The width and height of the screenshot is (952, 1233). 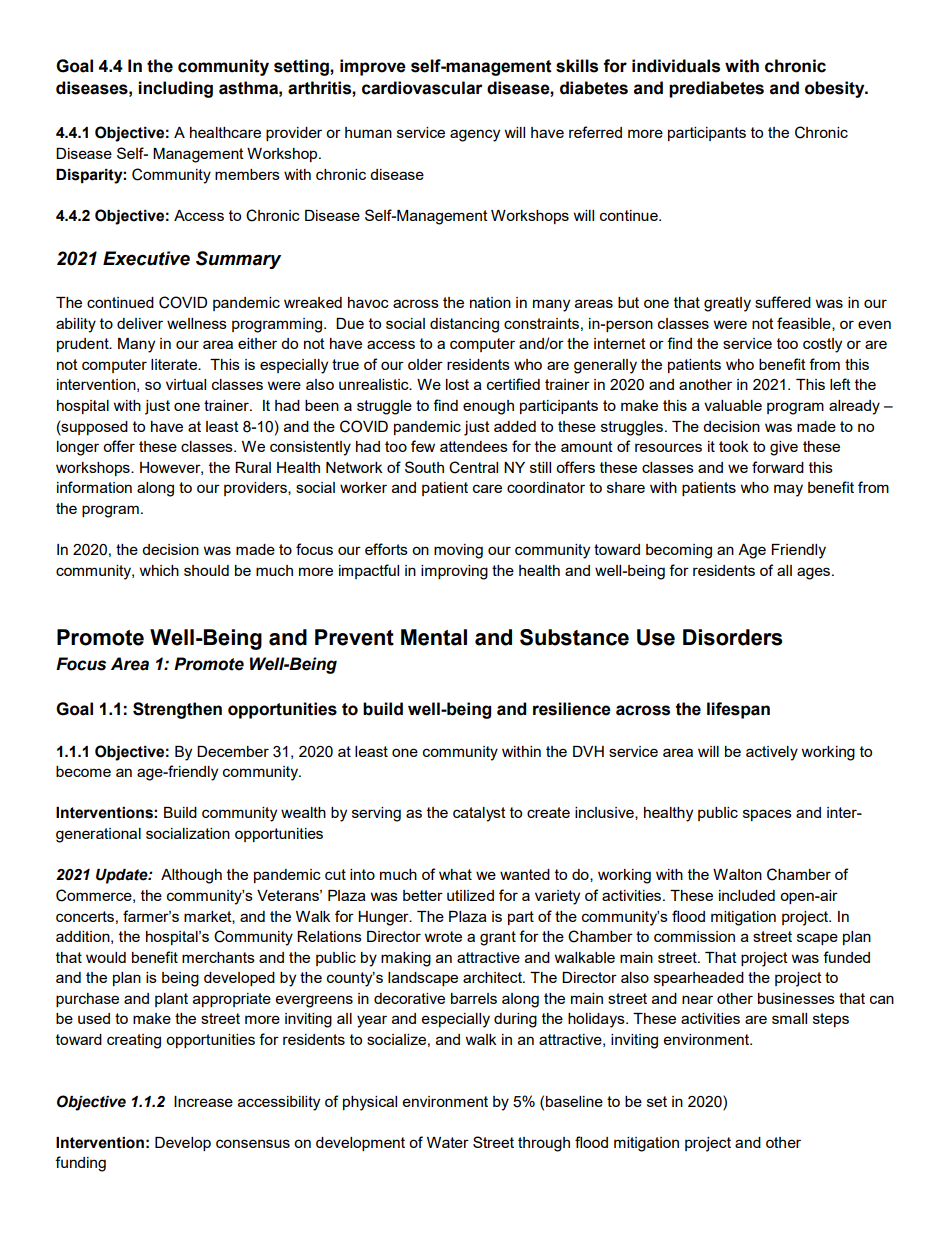 I want to click on what, so click(x=455, y=874).
